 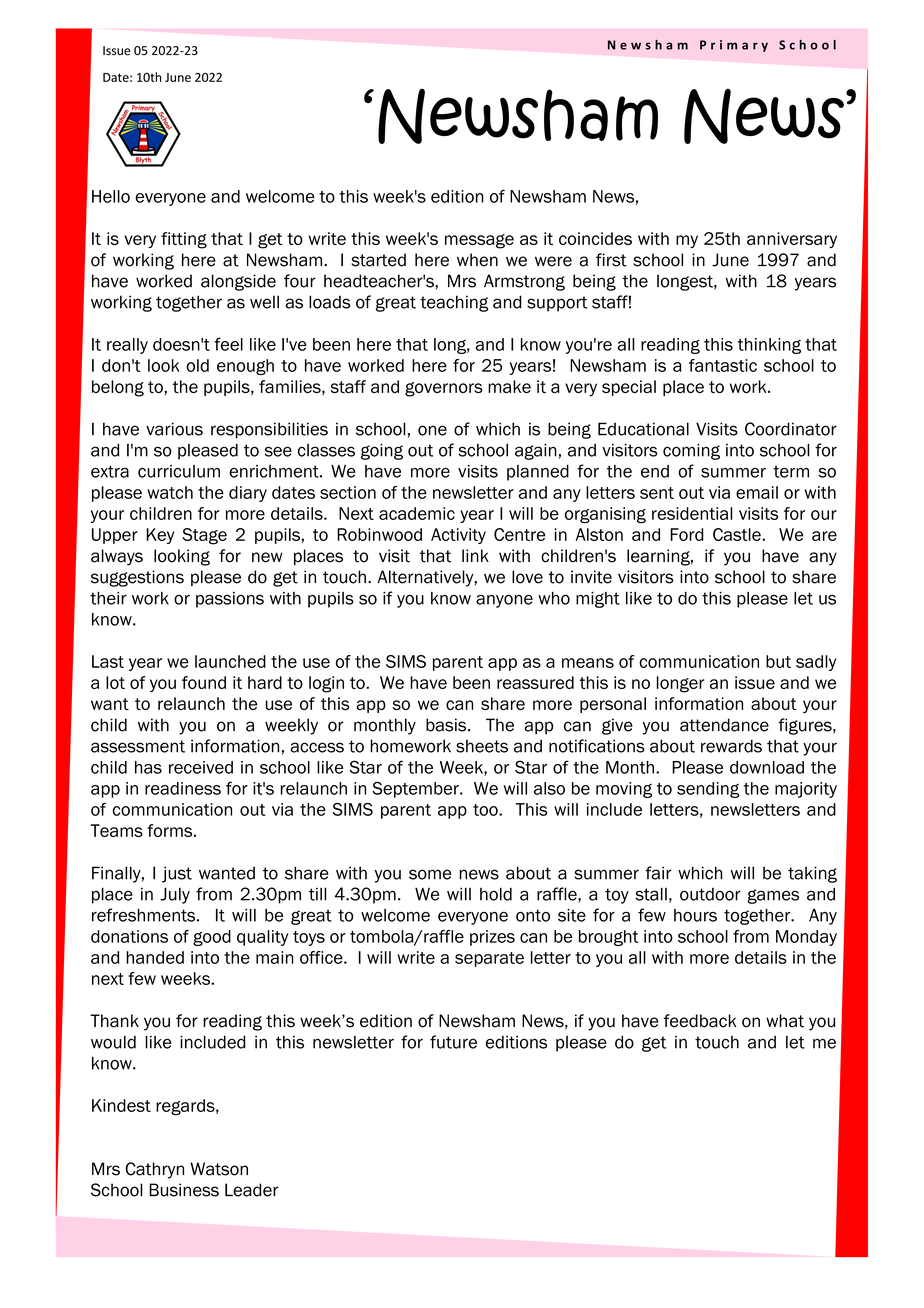 What do you see at coordinates (219, 1169) in the screenshot?
I see `Watson` at bounding box center [219, 1169].
